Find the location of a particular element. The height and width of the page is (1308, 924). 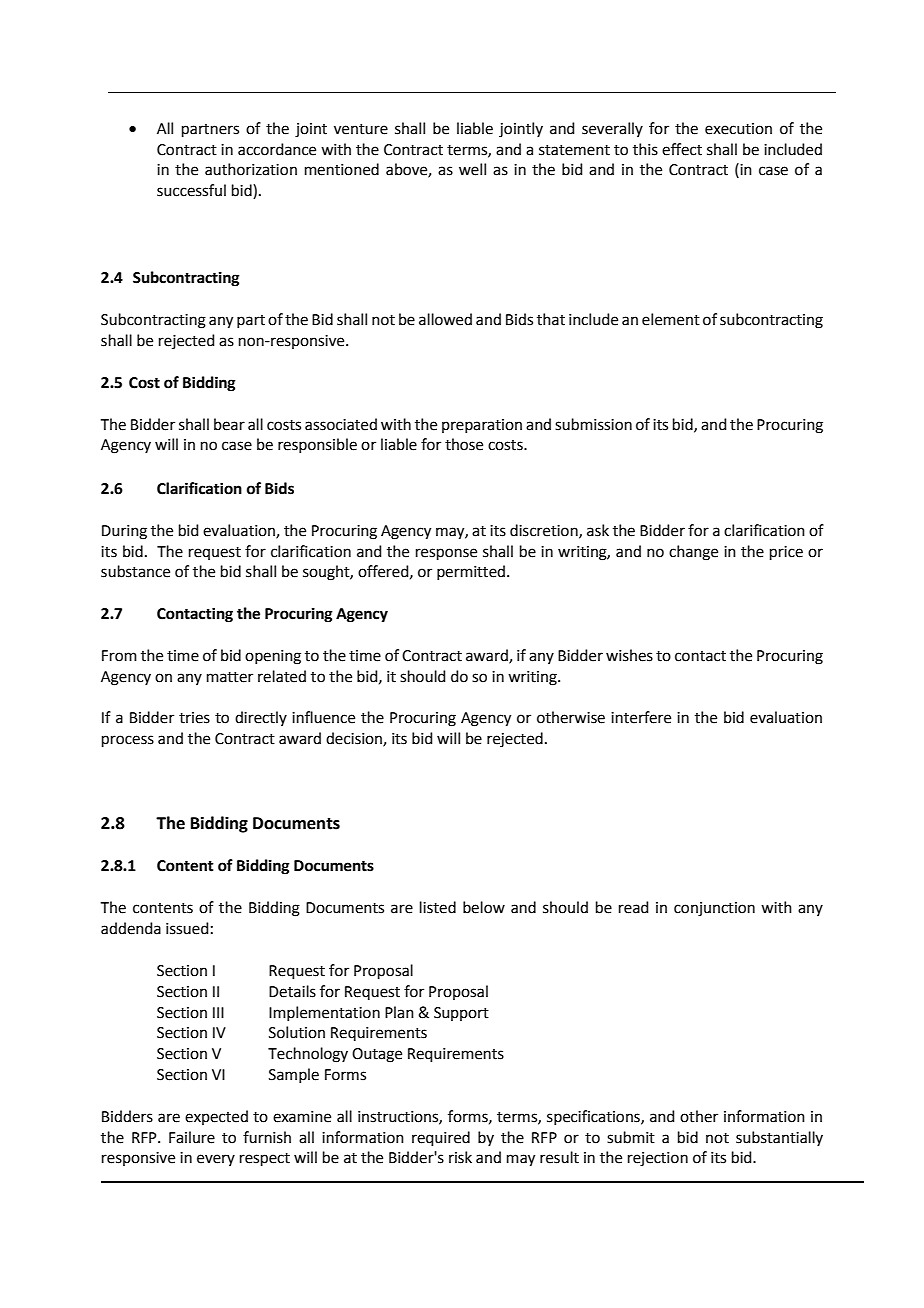

successful is located at coordinates (191, 190).
